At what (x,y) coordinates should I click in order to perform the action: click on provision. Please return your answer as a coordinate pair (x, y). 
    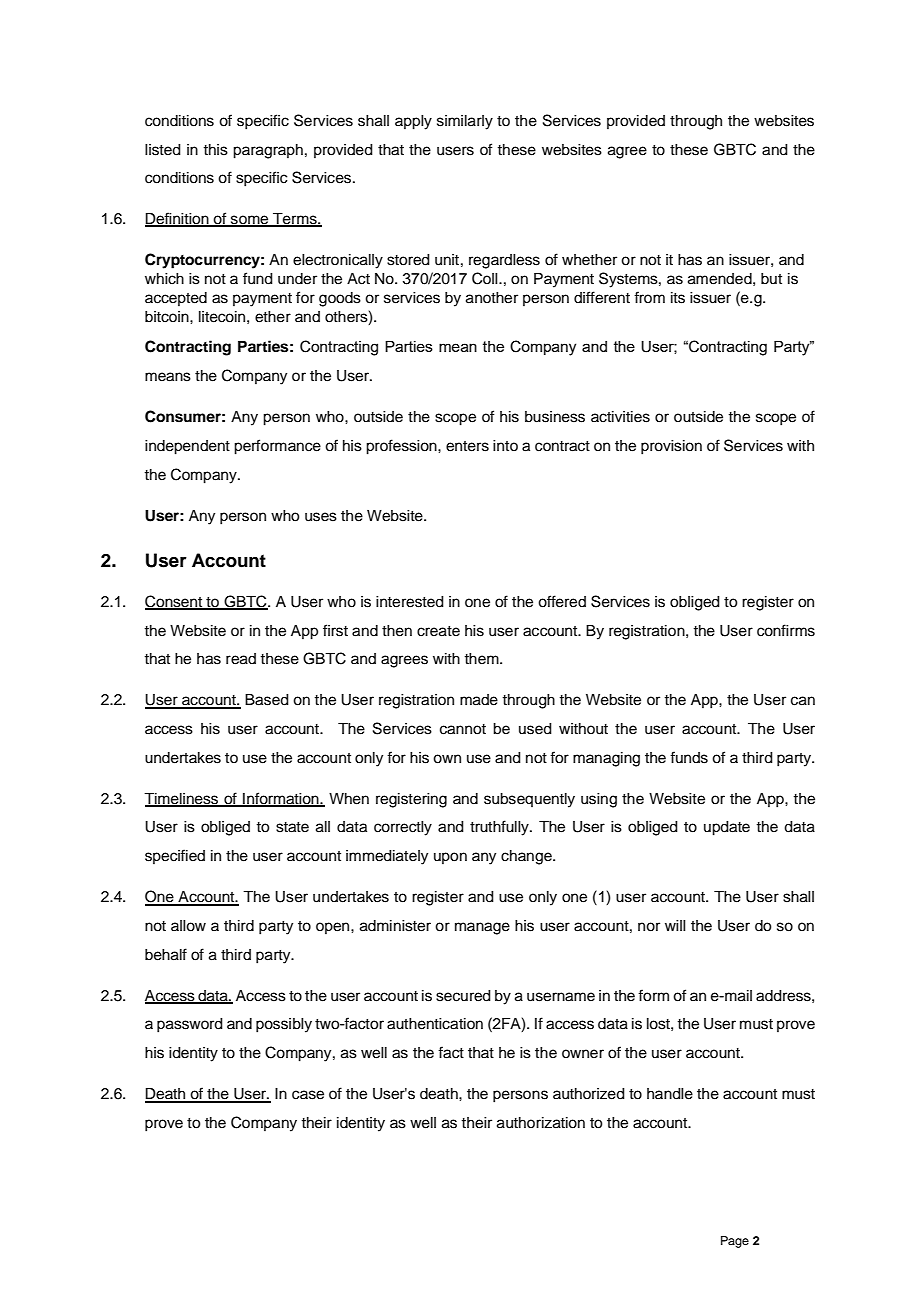
    Looking at the image, I should click on (671, 447).
